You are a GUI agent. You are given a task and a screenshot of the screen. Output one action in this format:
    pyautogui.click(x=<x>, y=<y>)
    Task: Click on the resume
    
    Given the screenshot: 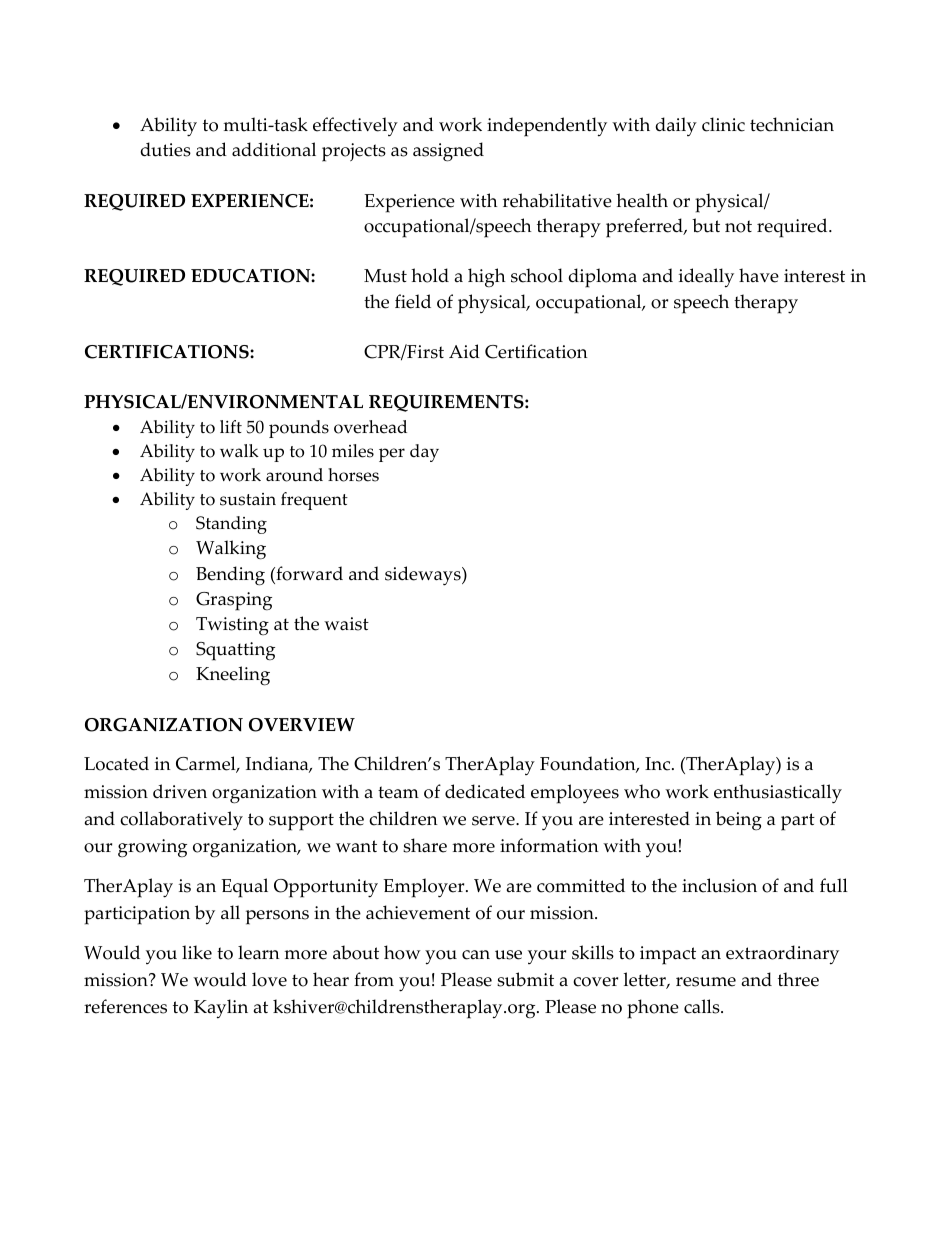 What is the action you would take?
    pyautogui.click(x=706, y=982)
